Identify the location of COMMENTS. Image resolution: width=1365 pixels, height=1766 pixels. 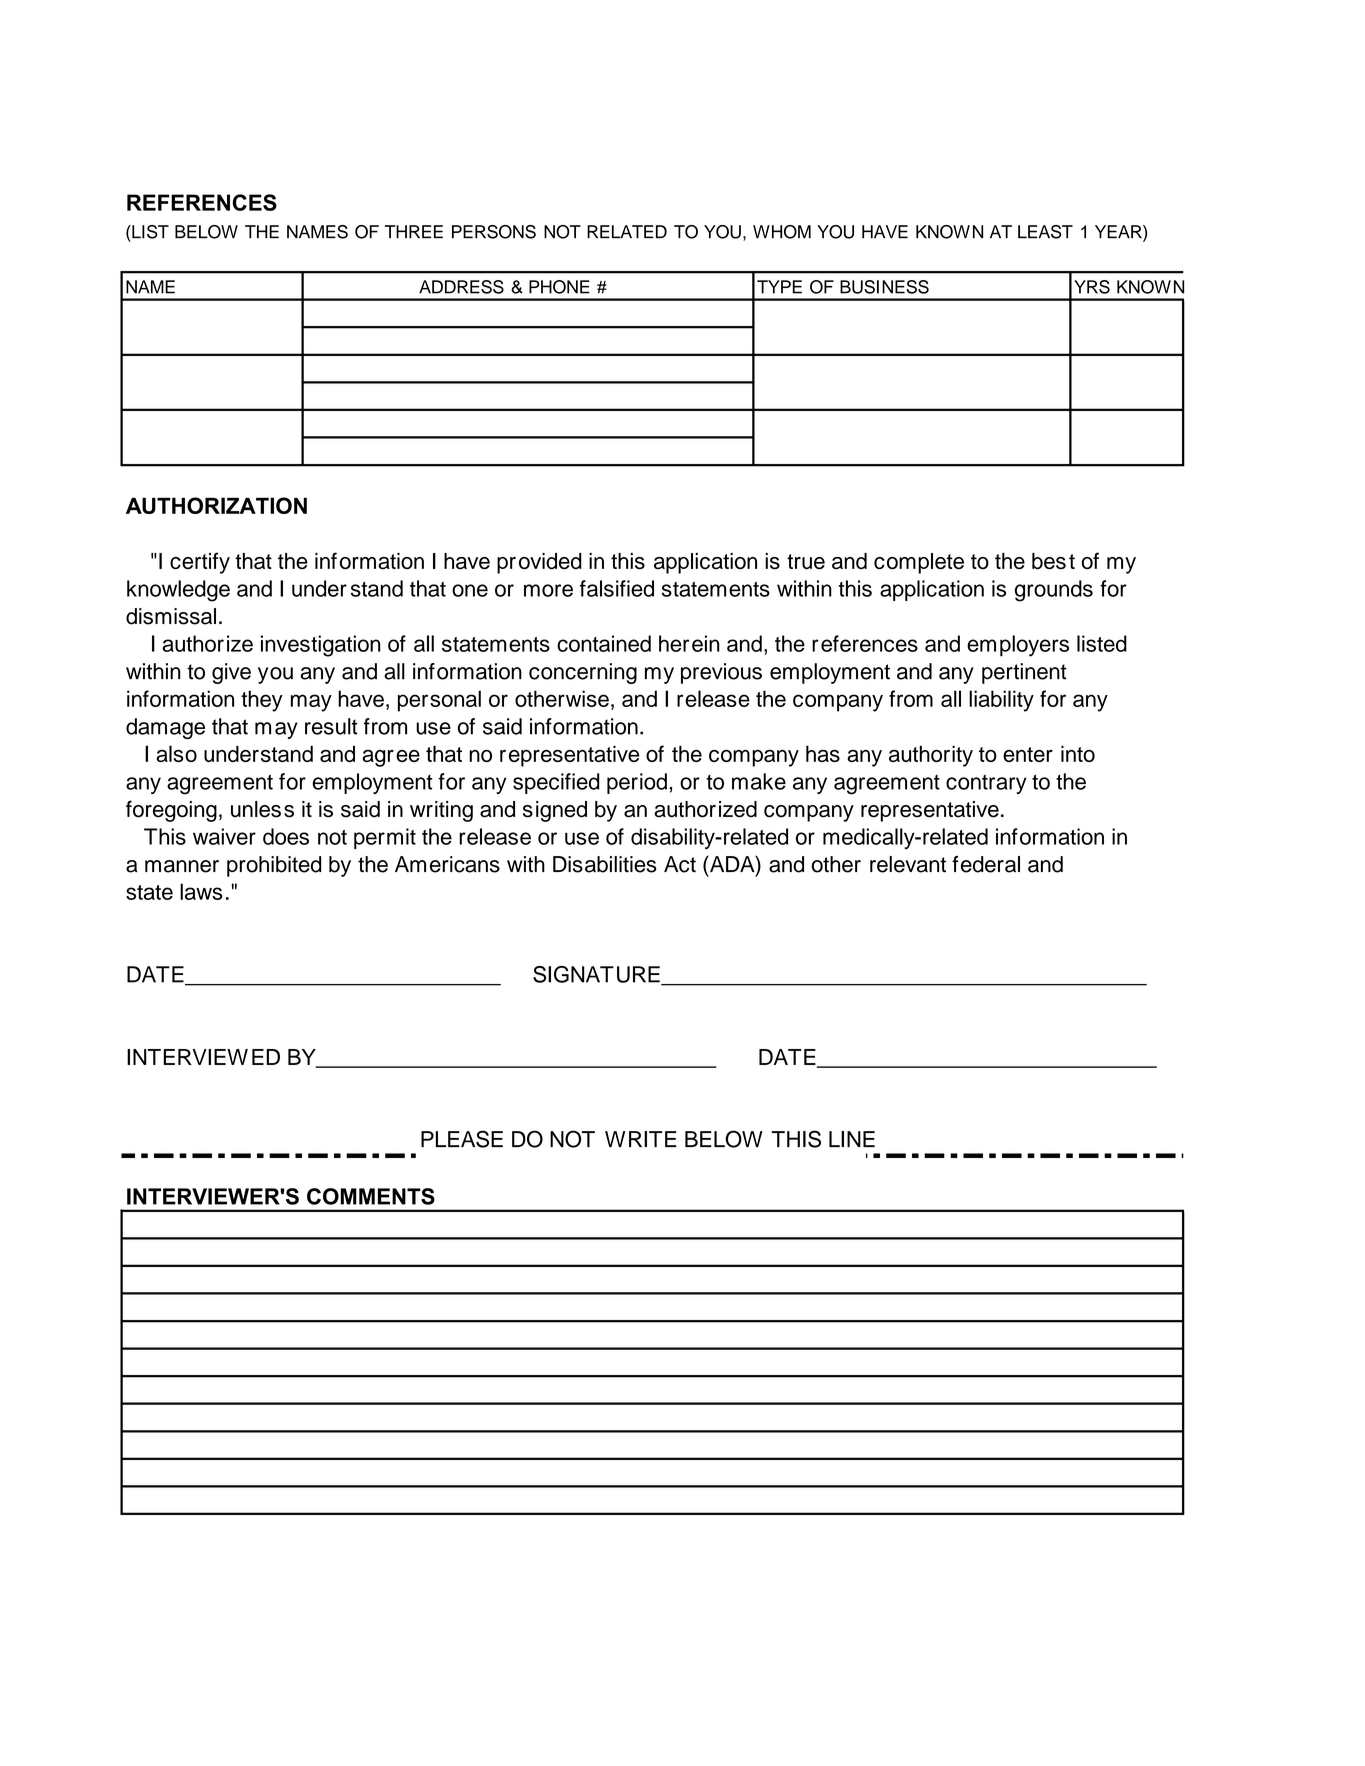
(371, 1196).
